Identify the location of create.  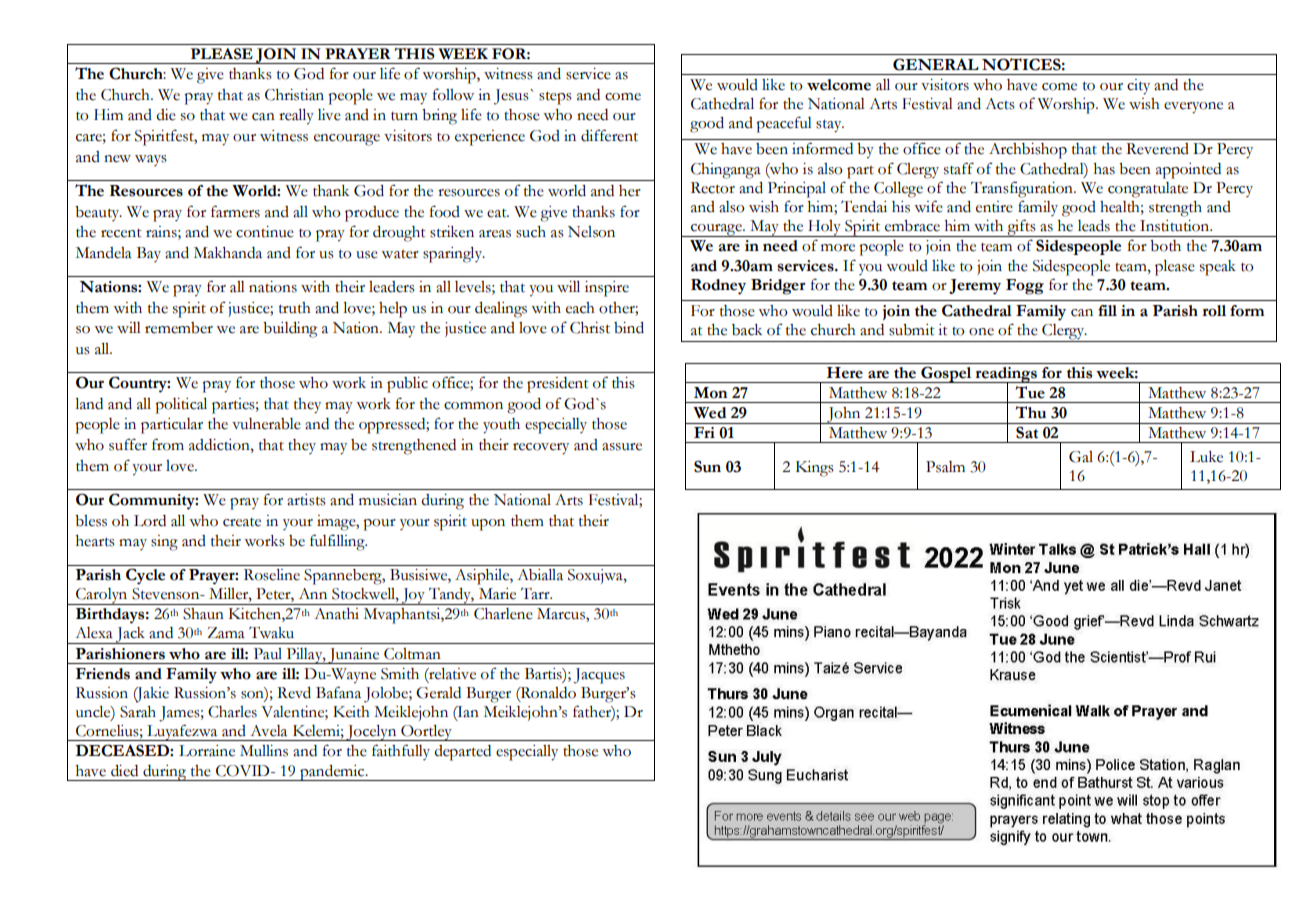
(242, 522).
